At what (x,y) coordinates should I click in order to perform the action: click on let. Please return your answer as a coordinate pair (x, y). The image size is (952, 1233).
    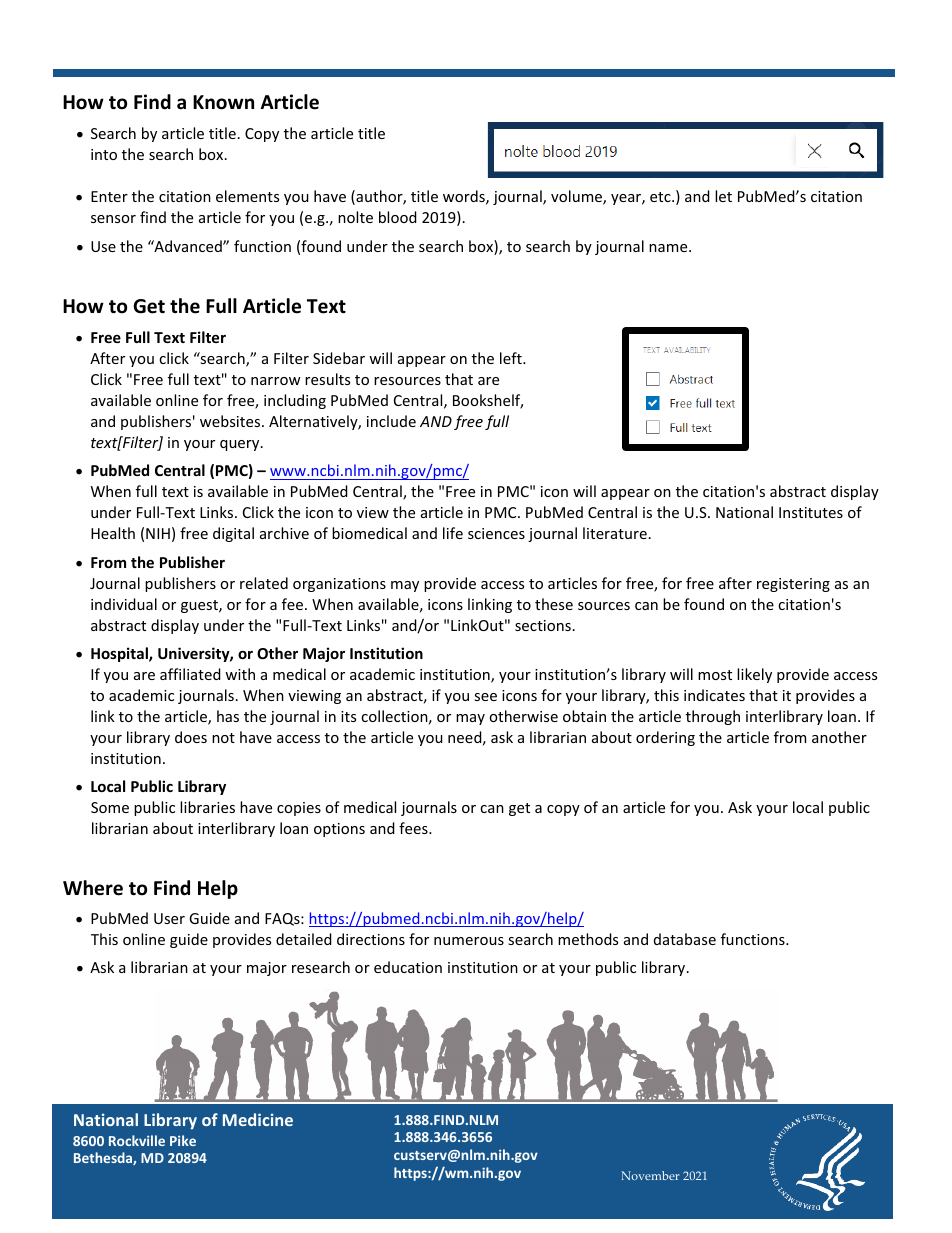
    Looking at the image, I should click on (723, 196).
